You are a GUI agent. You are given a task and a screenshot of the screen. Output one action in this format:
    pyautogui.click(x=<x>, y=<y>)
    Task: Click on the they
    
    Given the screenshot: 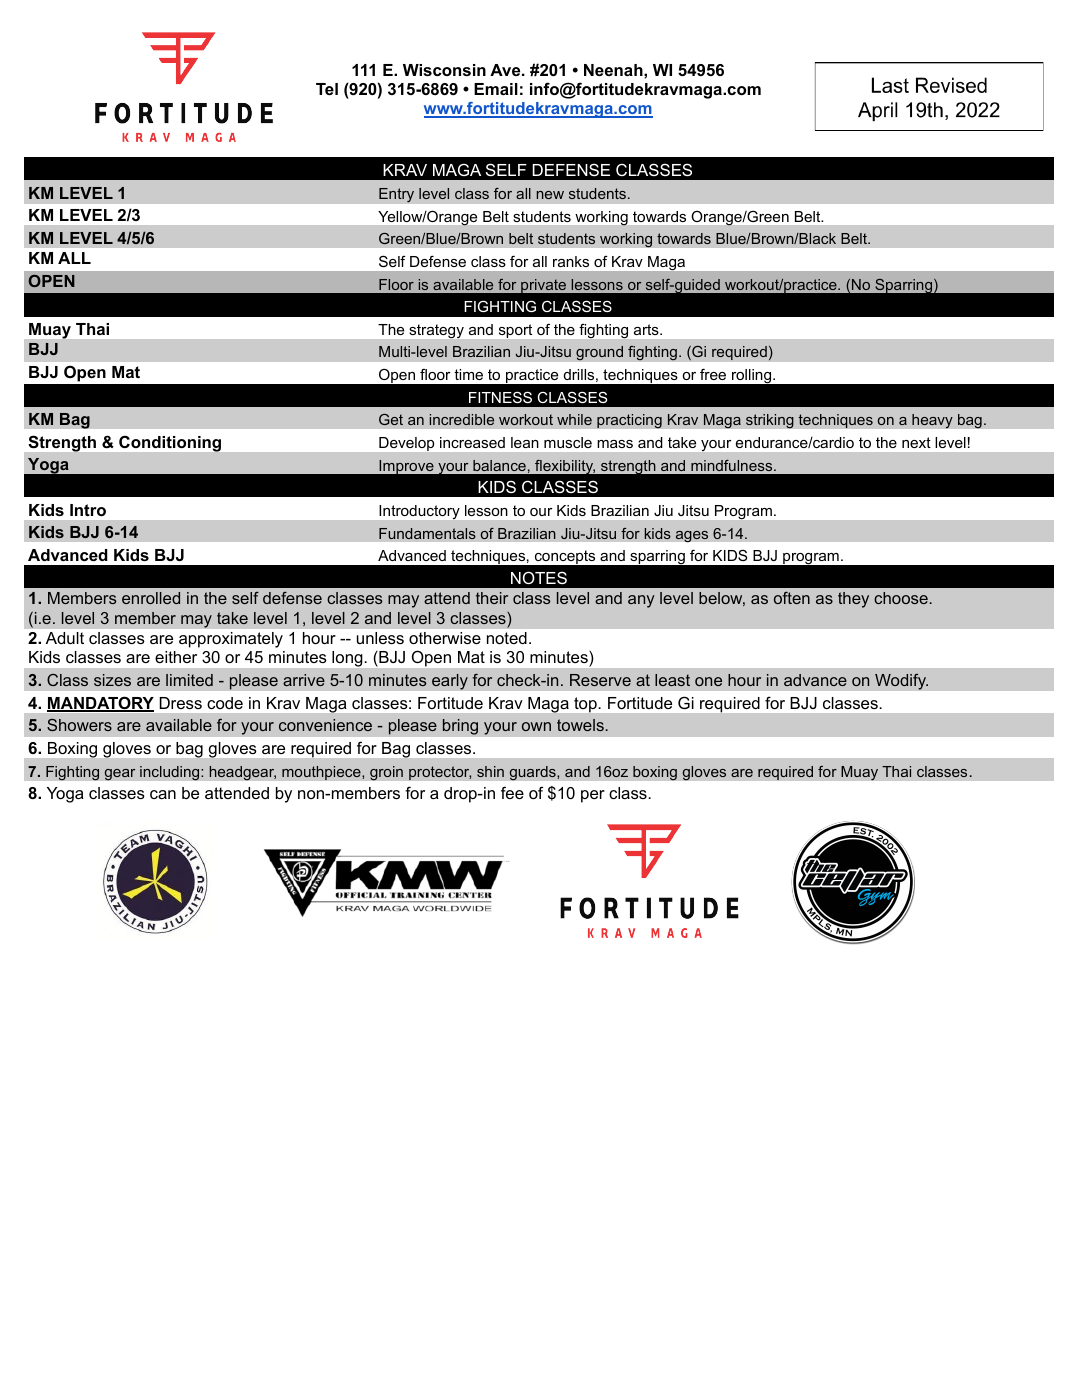 What is the action you would take?
    pyautogui.click(x=853, y=600)
